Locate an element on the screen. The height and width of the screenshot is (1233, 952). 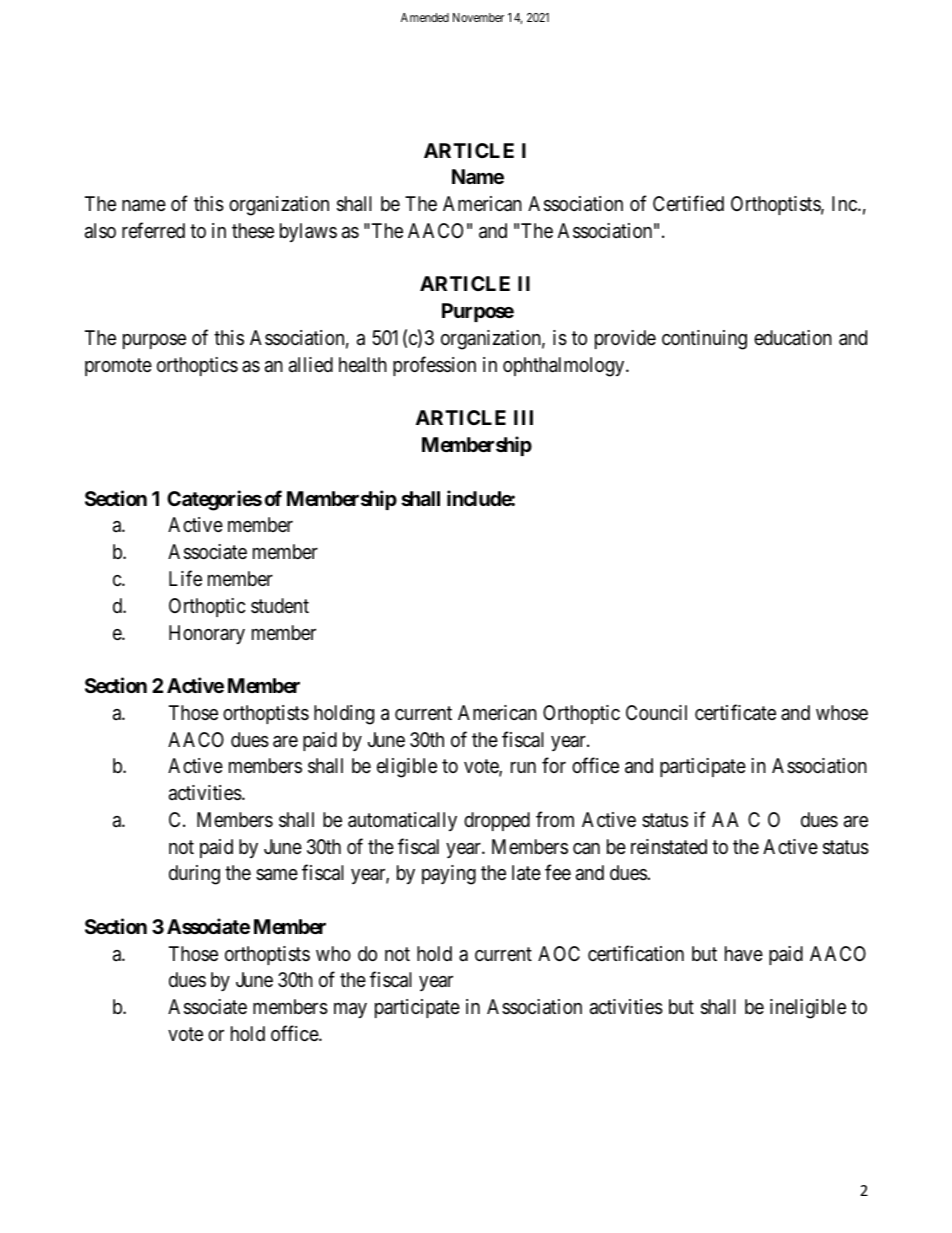
during is located at coordinates (194, 875).
